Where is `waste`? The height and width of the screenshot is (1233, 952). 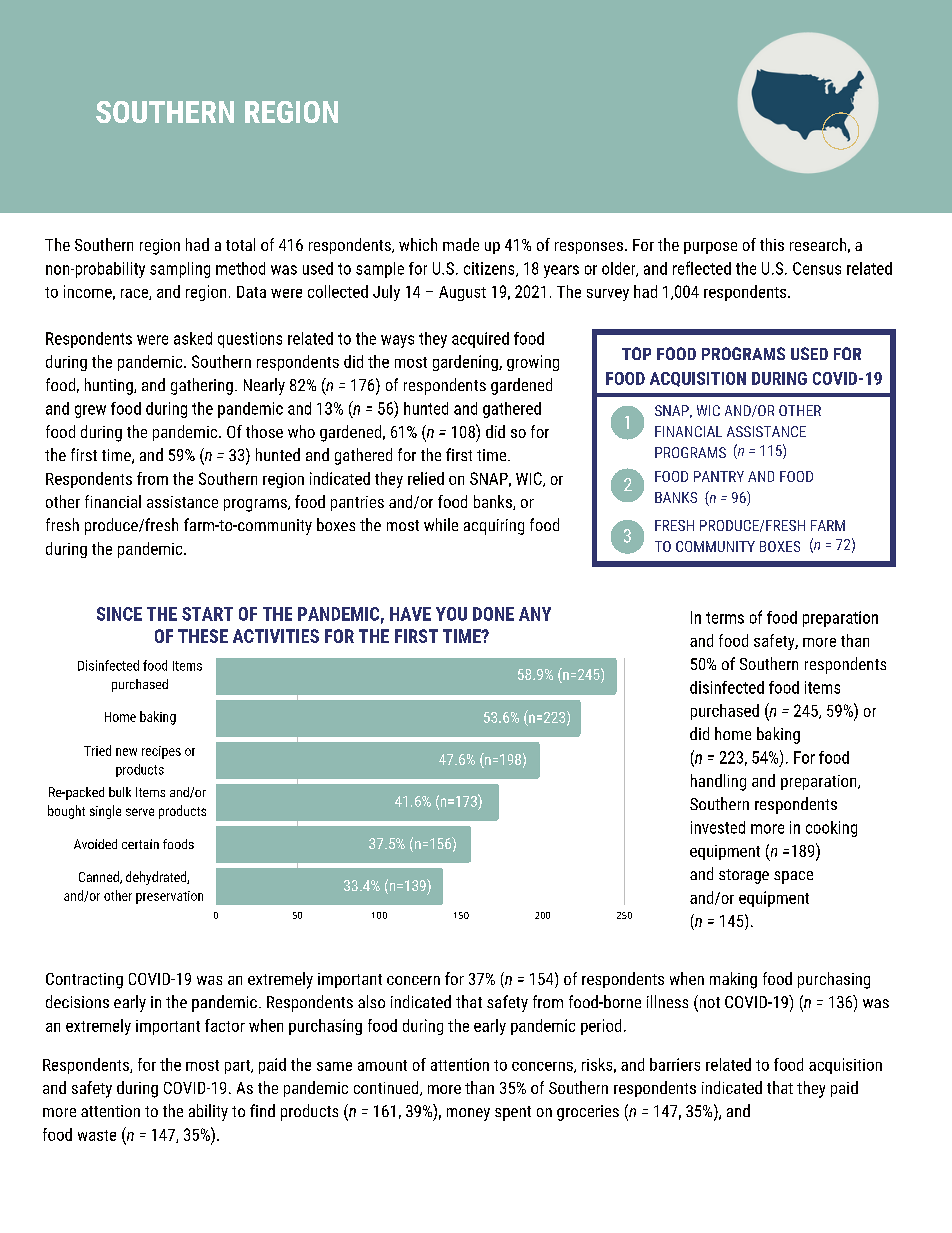 waste is located at coordinates (97, 1135).
